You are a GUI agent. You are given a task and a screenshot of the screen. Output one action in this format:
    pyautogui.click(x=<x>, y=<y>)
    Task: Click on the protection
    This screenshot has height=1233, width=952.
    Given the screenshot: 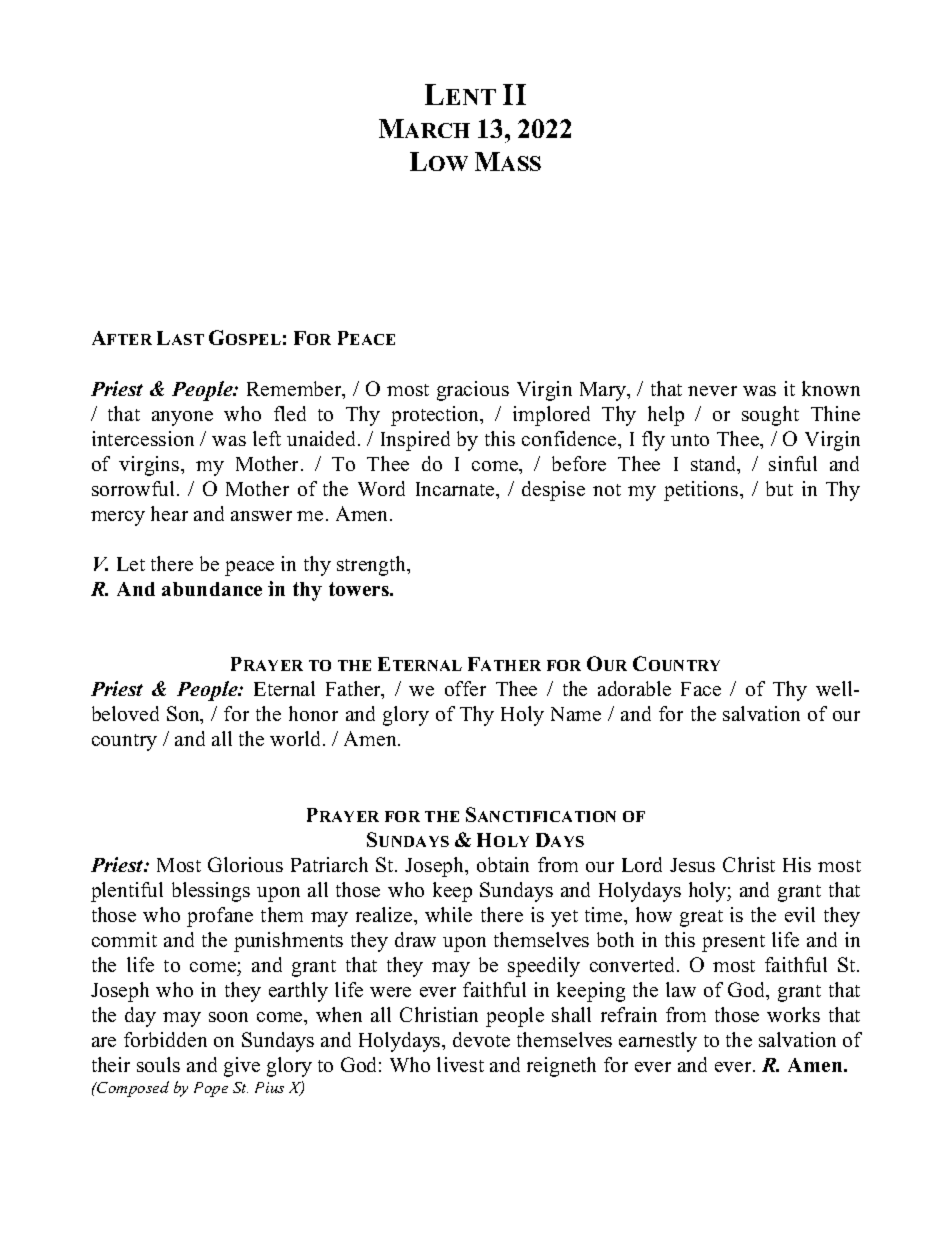 What is the action you would take?
    pyautogui.click(x=436, y=416)
